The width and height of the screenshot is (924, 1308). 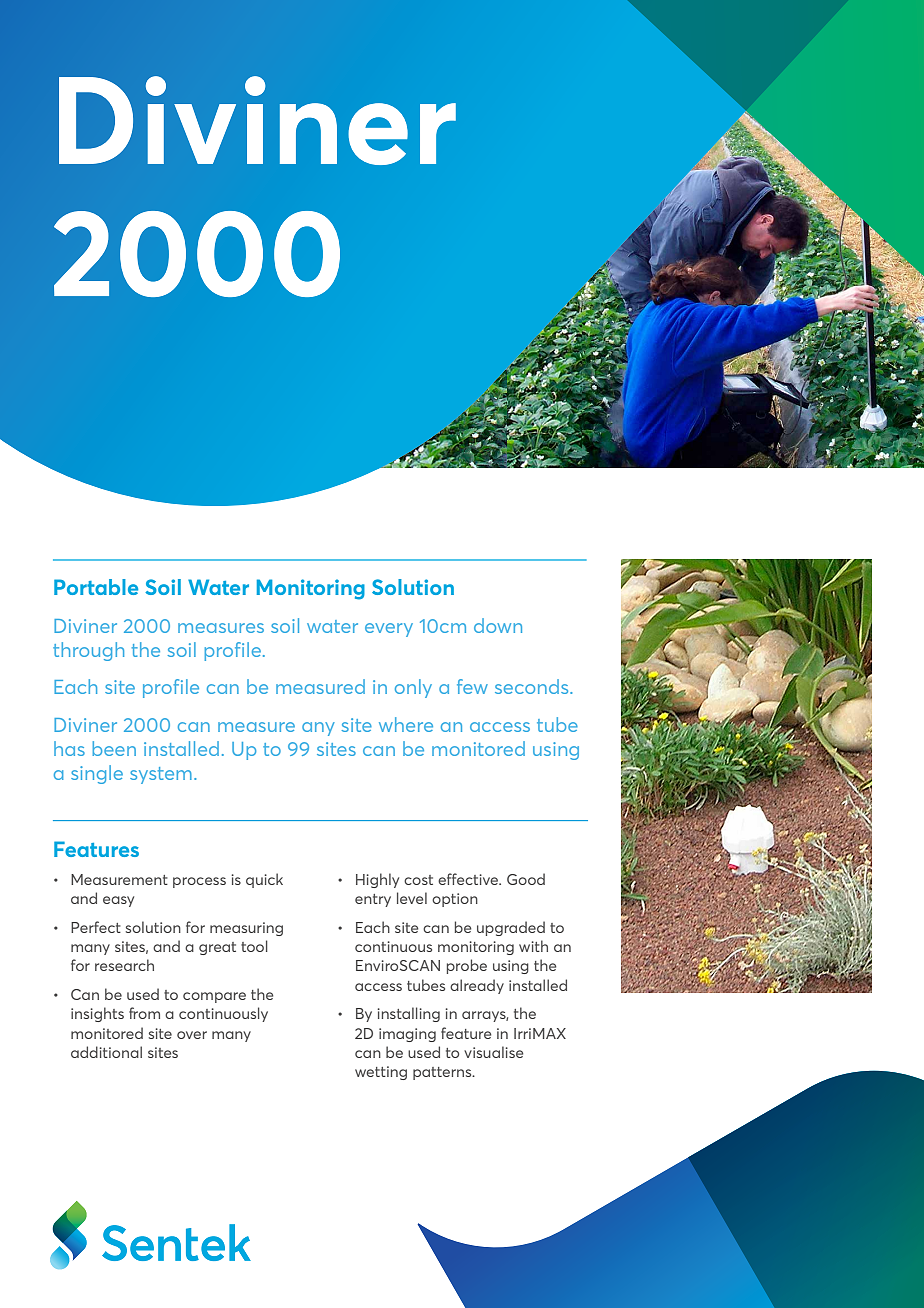 I want to click on every, so click(x=389, y=630).
